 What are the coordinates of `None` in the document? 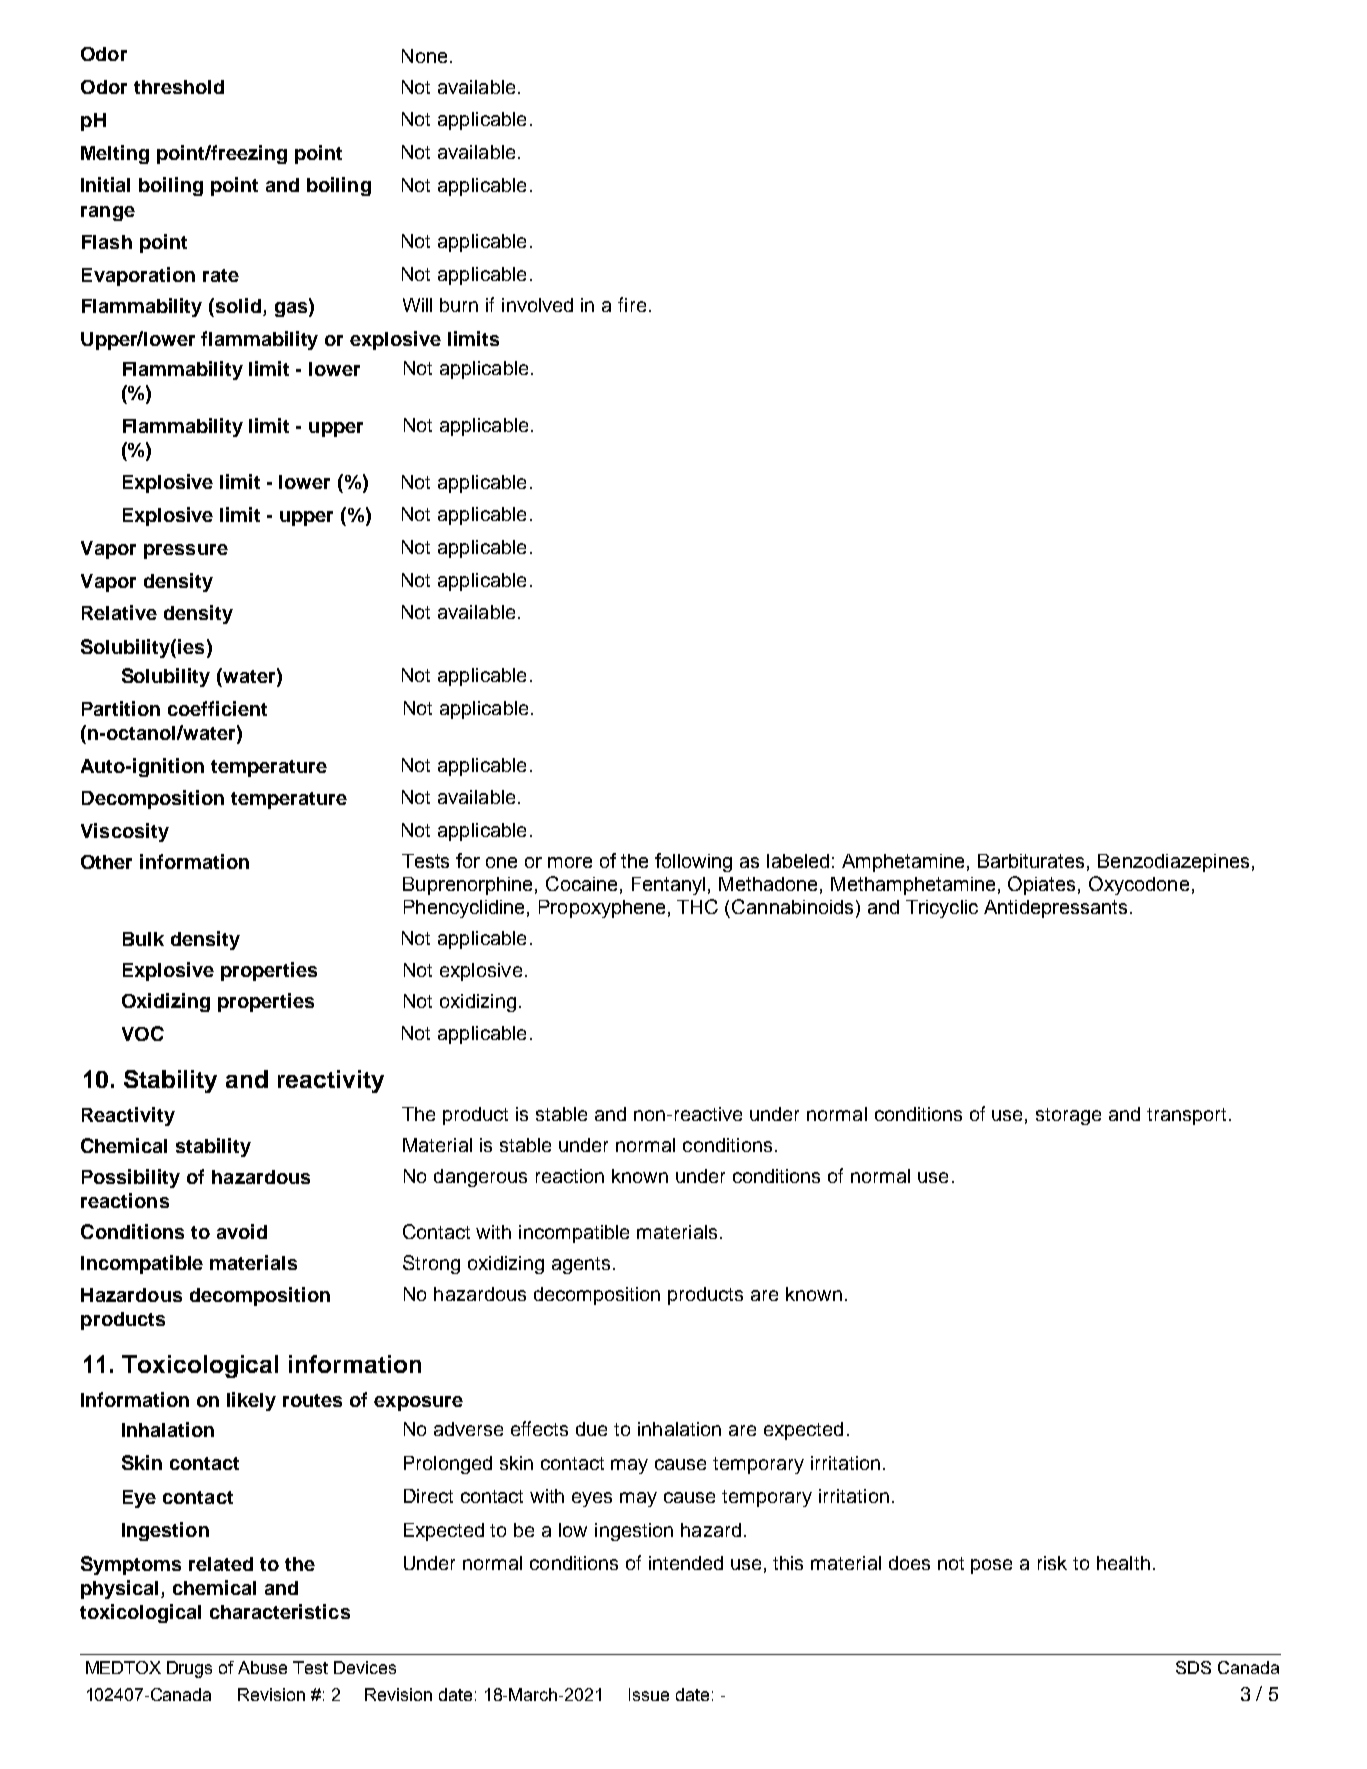 It's located at (424, 56).
